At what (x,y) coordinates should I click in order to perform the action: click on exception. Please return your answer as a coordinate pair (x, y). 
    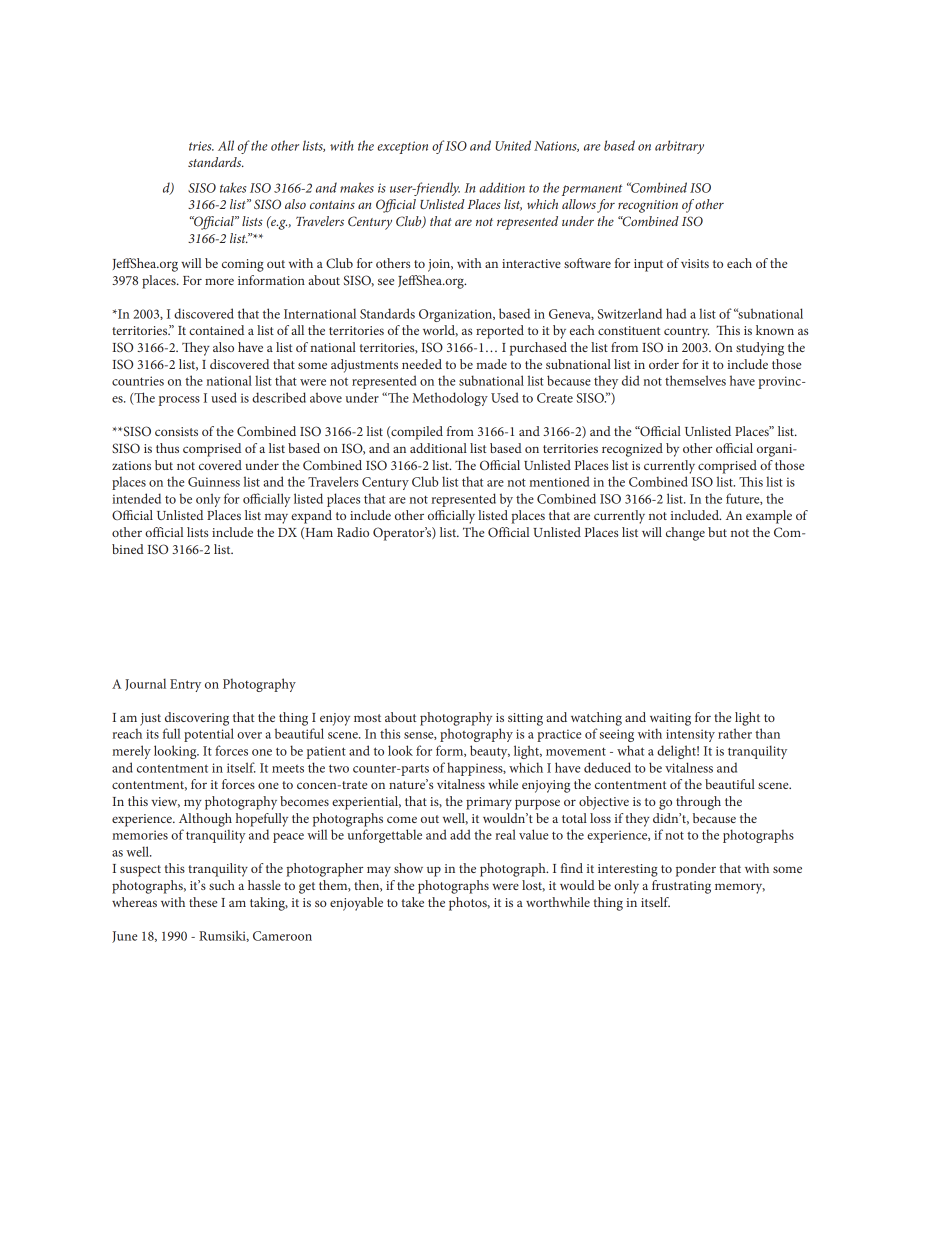
    Looking at the image, I should click on (402, 147).
